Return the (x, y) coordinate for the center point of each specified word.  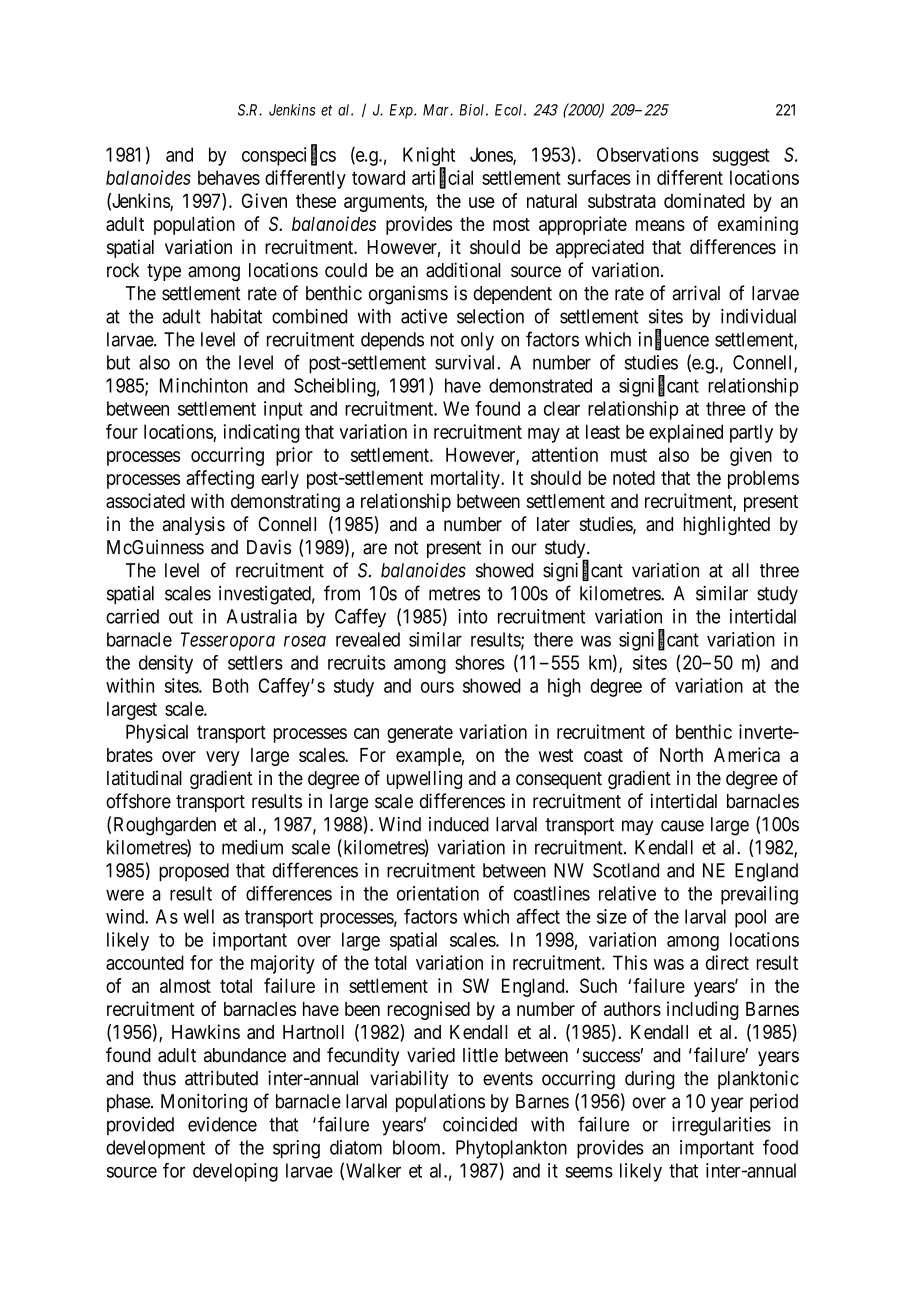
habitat (236, 316)
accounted (145, 962)
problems (763, 480)
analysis (193, 525)
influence (674, 340)
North (681, 755)
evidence (222, 1124)
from (342, 593)
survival (466, 362)
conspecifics (289, 156)
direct (727, 962)
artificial (442, 178)
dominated (704, 200)
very (223, 758)
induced (459, 824)
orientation (438, 893)
